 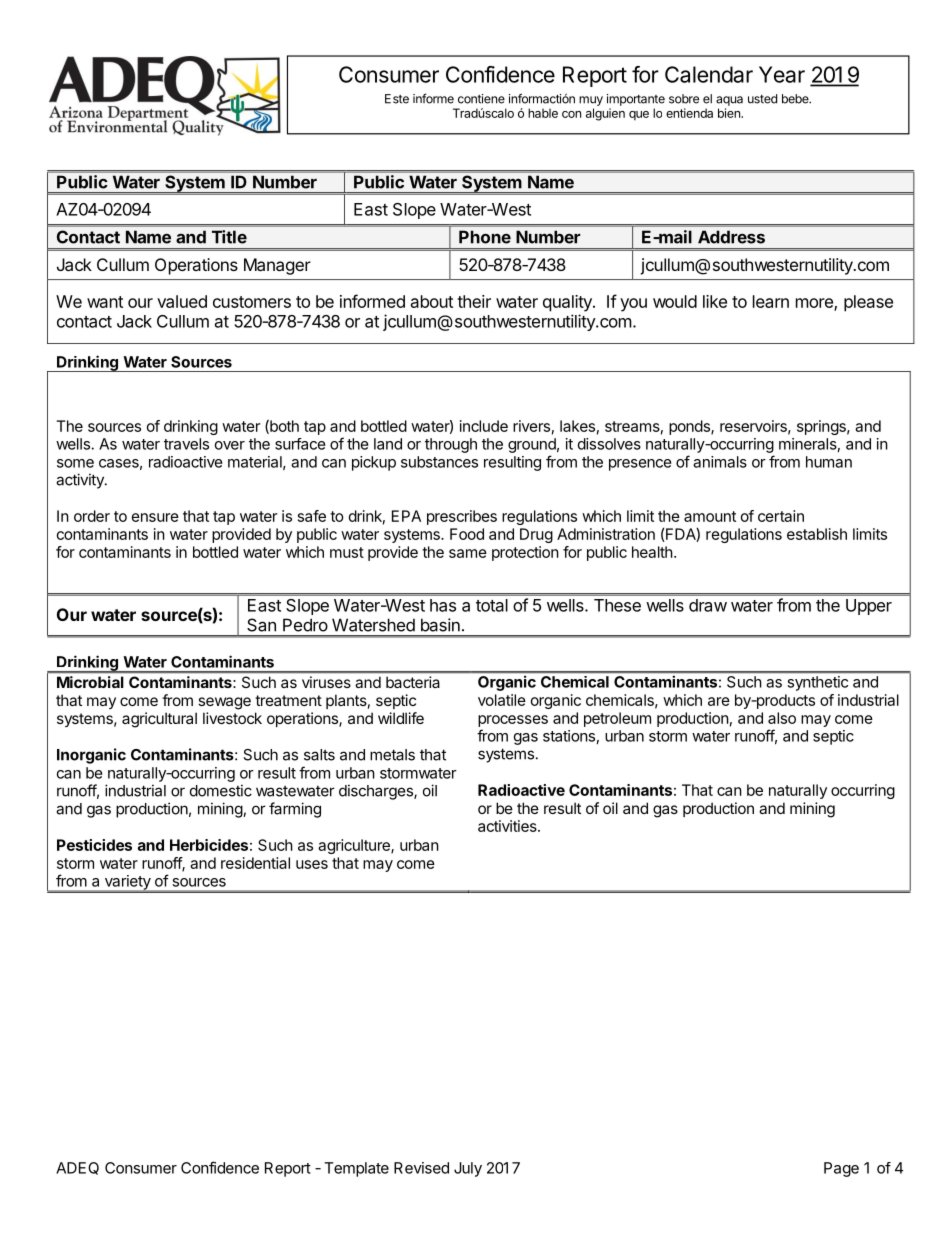 I want to click on domestic, so click(x=221, y=790).
